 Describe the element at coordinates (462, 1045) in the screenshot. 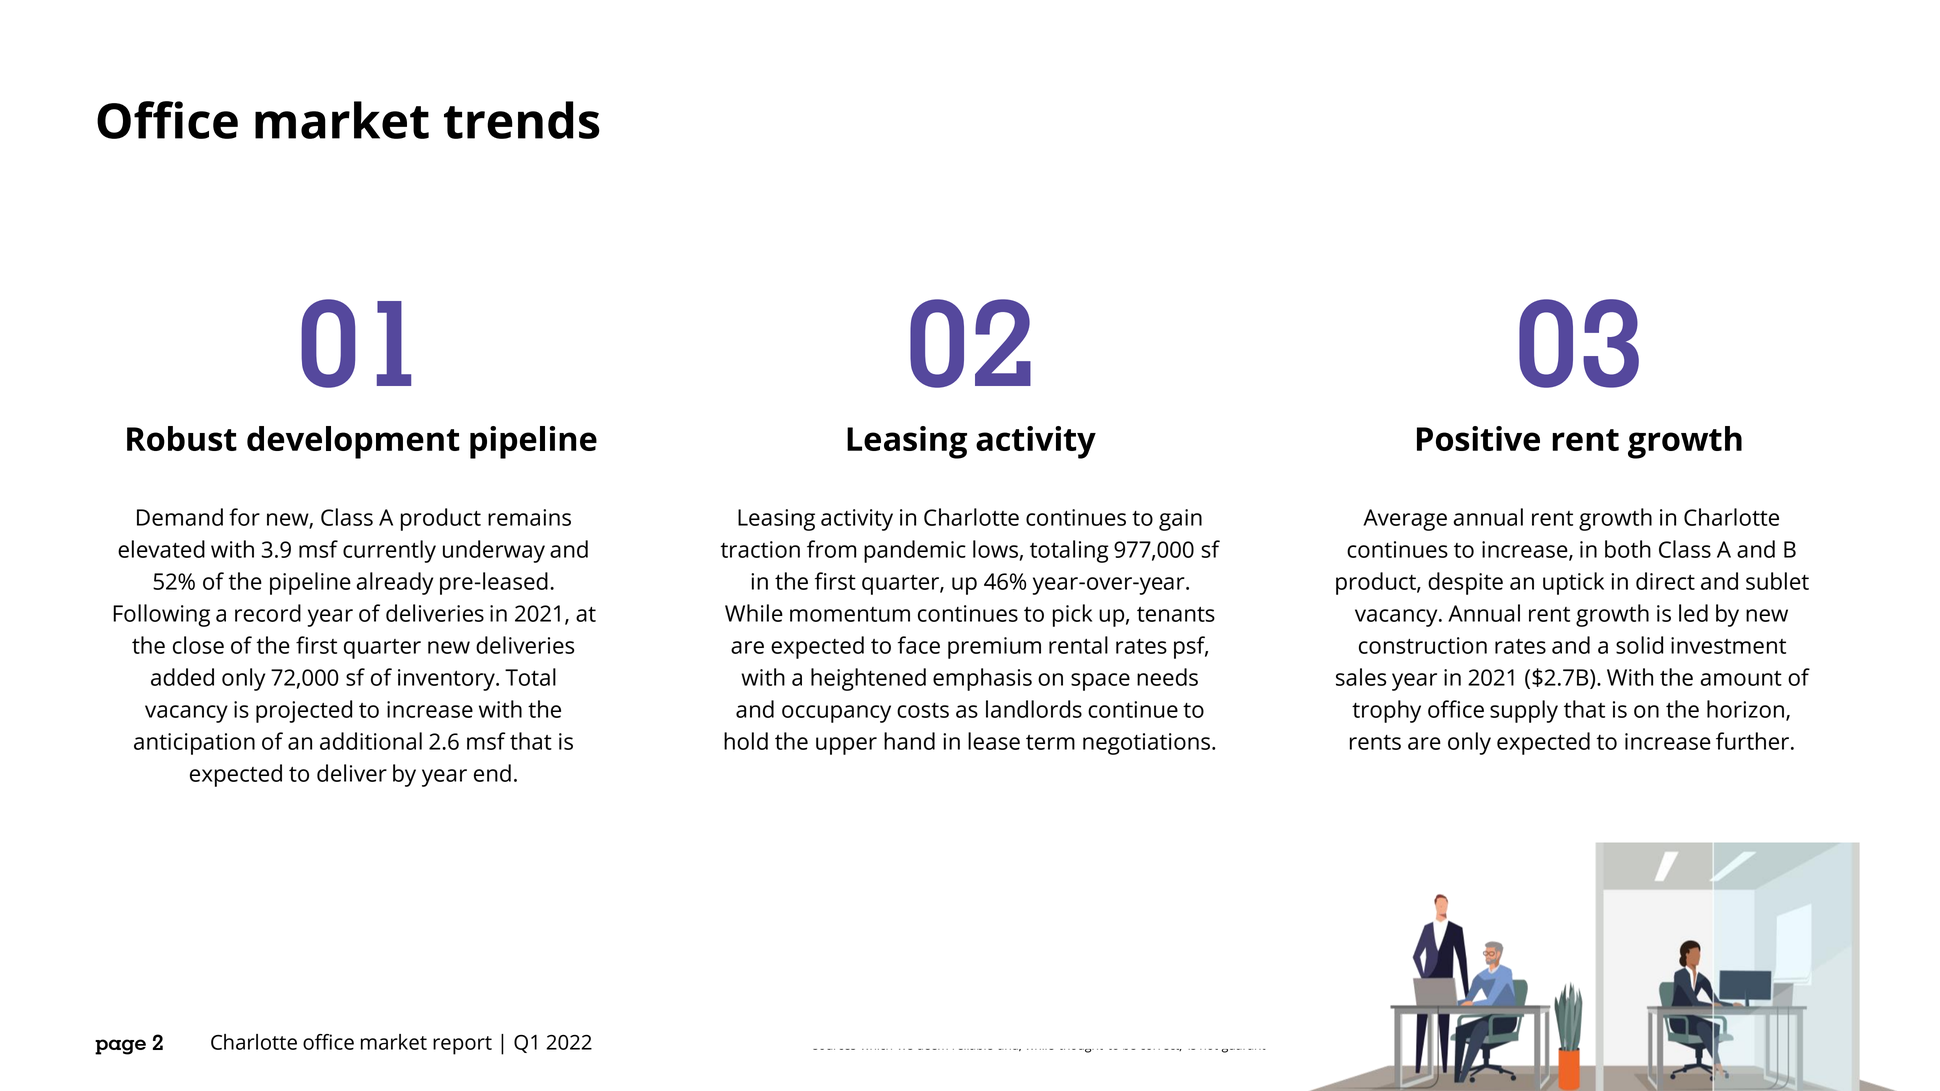

I see `report` at that location.
